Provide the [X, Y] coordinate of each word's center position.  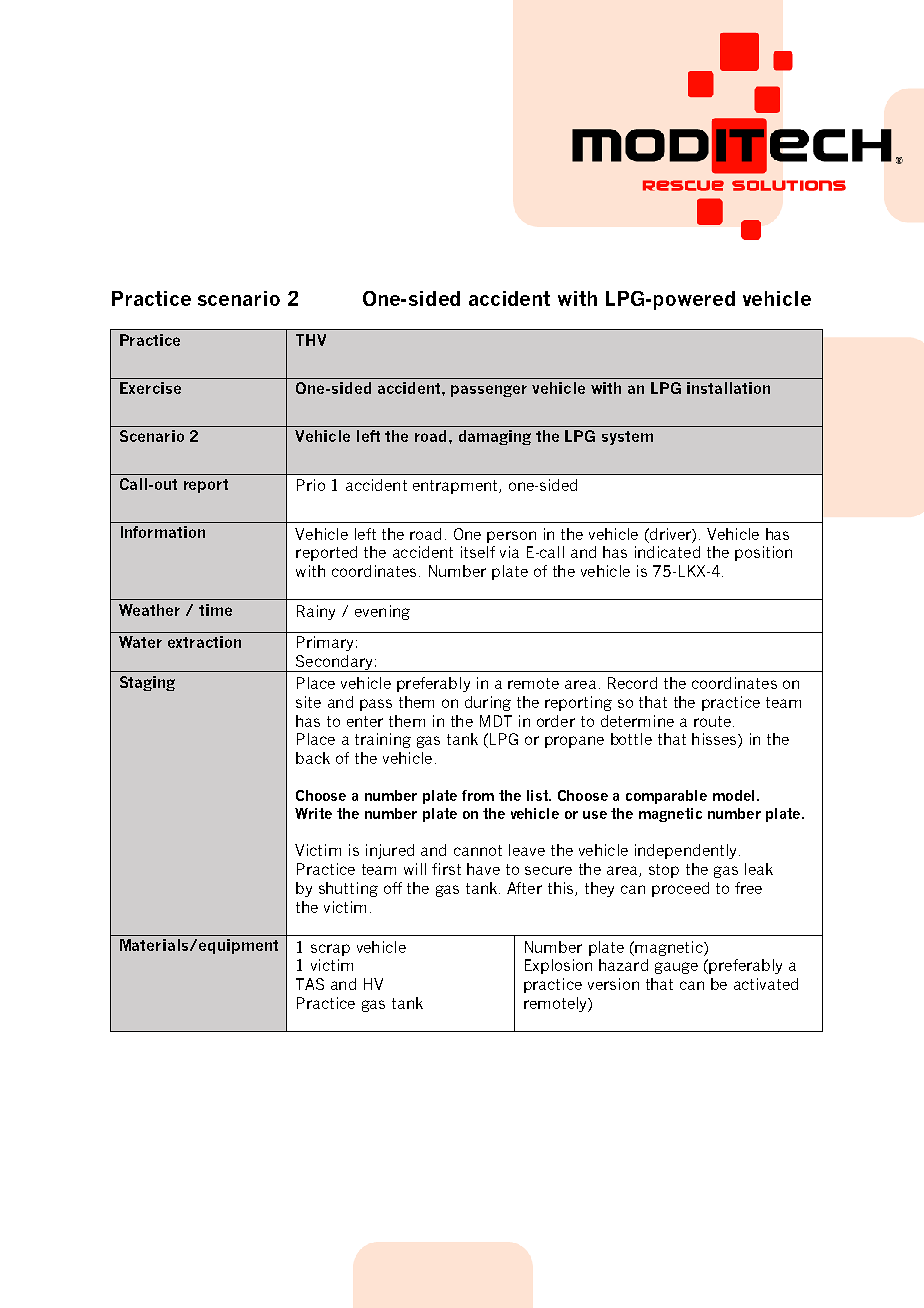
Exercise [150, 388]
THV [311, 340]
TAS [310, 984]
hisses [715, 740]
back [313, 758]
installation [728, 388]
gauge [676, 968]
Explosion [558, 966]
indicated [667, 552]
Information [163, 532]
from [478, 795]
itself [478, 552]
